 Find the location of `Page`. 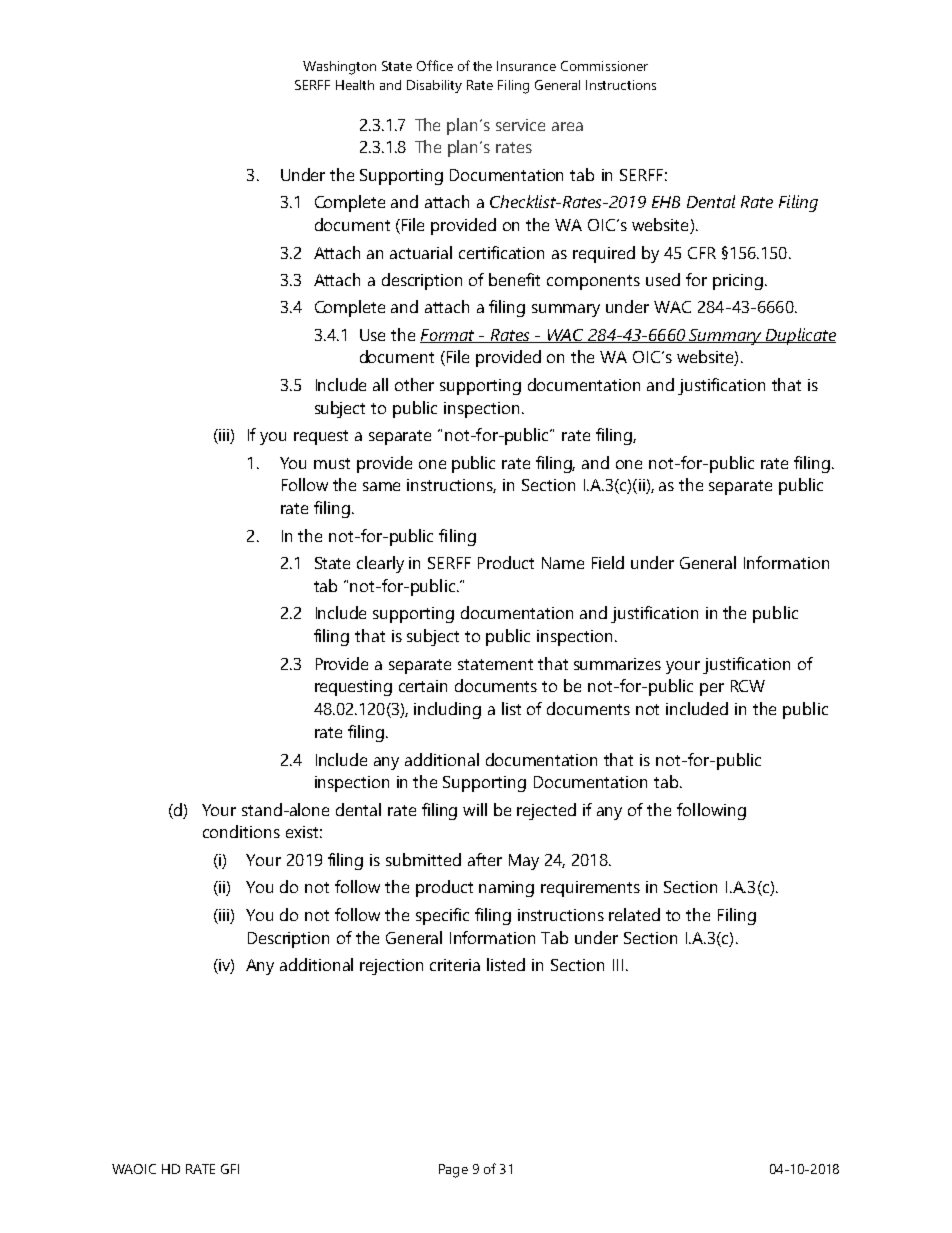

Page is located at coordinates (453, 1171).
